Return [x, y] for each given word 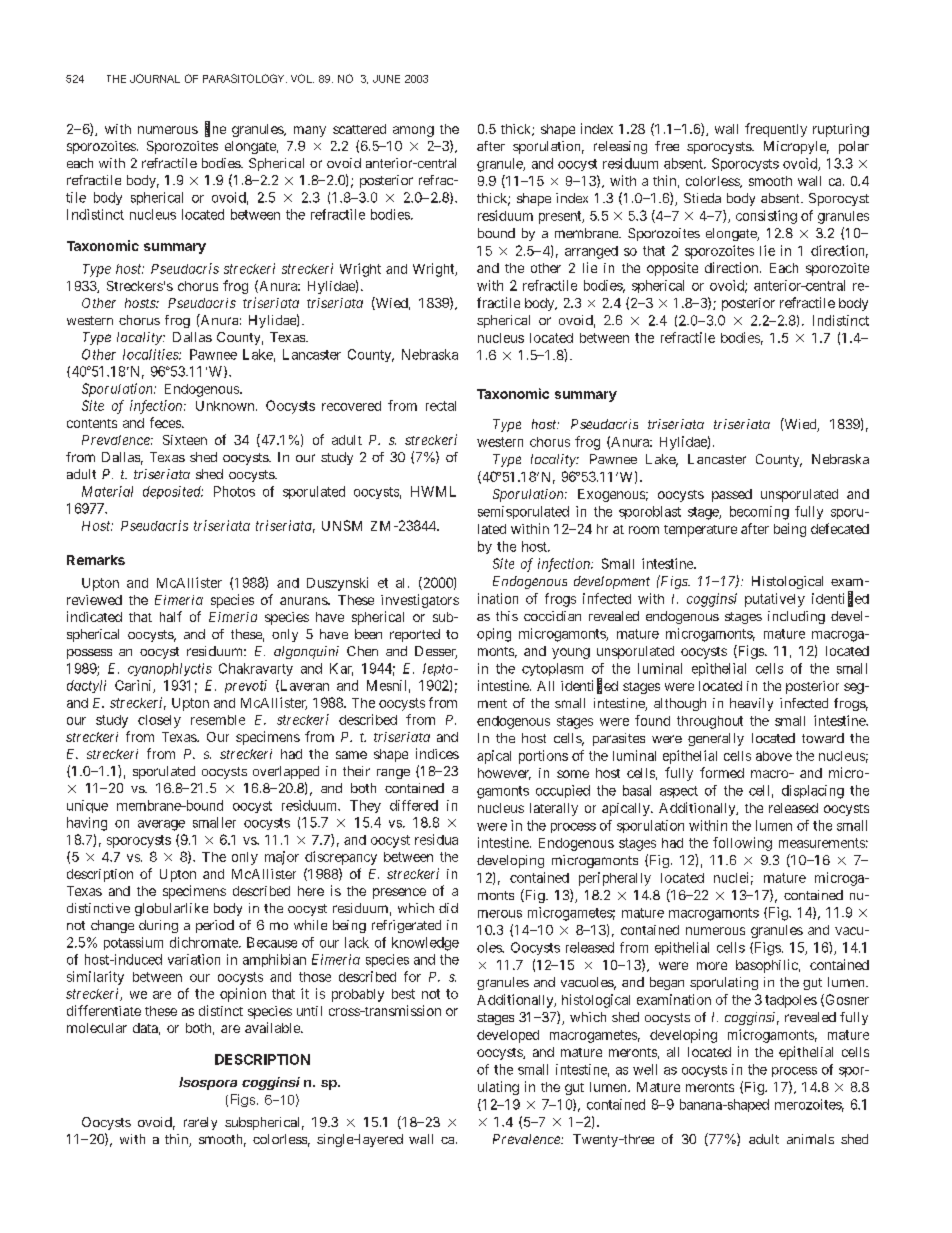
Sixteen [185, 440]
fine [215, 129]
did [448, 908]
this [507, 616]
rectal [441, 406]
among [413, 131]
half [171, 616]
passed [732, 495]
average [161, 825]
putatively [775, 600]
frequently [776, 130]
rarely [200, 1123]
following [742, 844]
